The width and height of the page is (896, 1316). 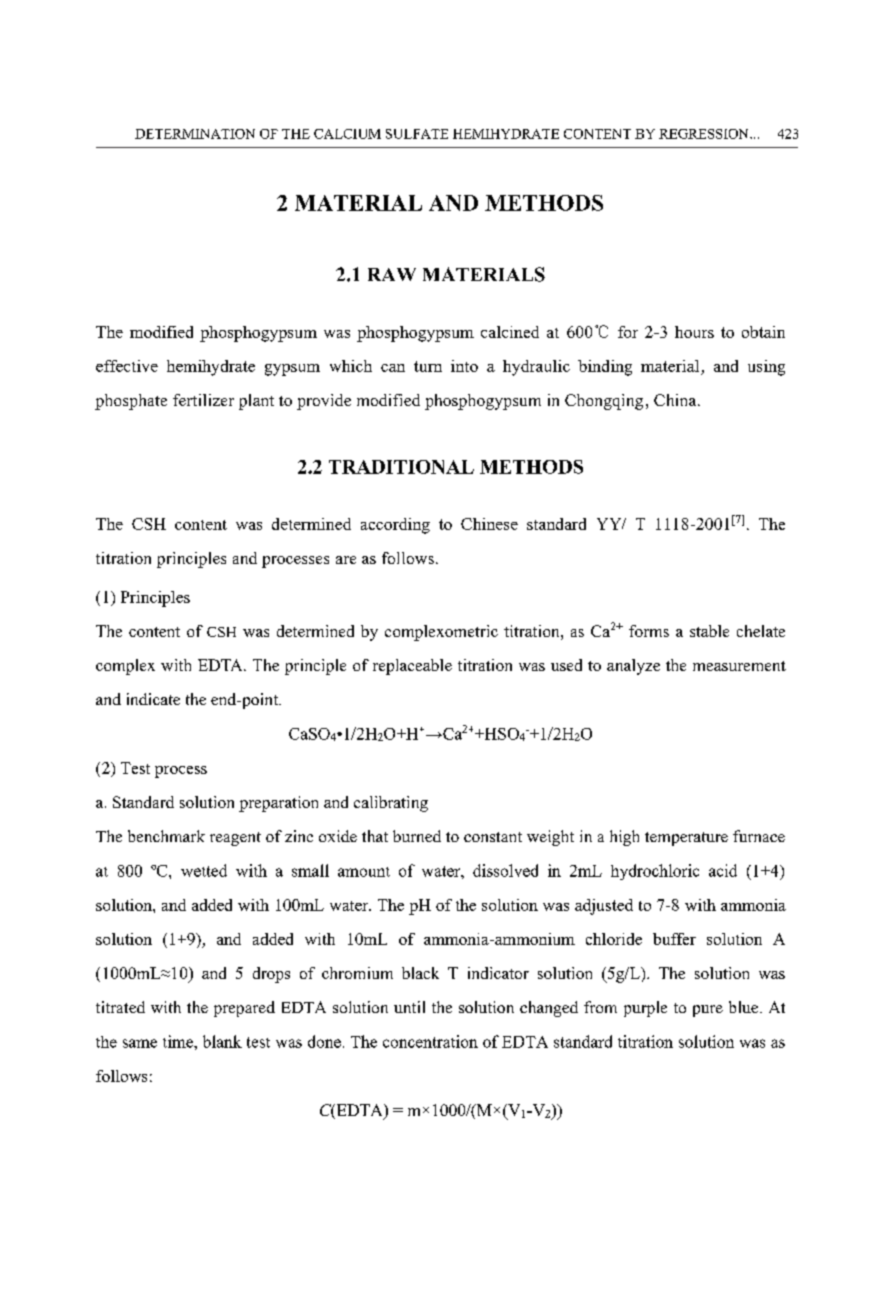 I want to click on time, so click(x=179, y=1041).
